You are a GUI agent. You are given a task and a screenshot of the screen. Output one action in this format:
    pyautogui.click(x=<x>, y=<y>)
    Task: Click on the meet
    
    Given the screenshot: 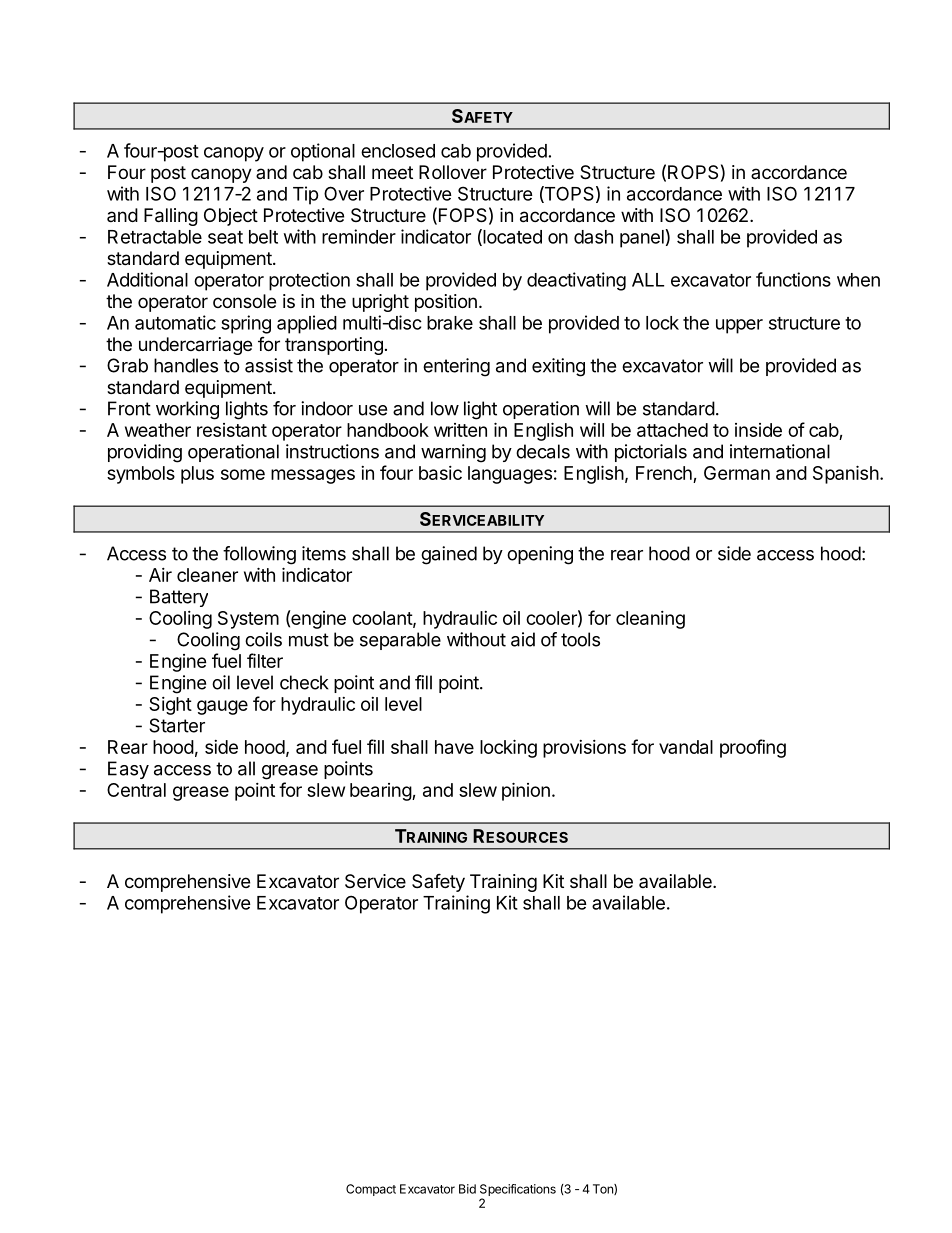 What is the action you would take?
    pyautogui.click(x=392, y=172)
